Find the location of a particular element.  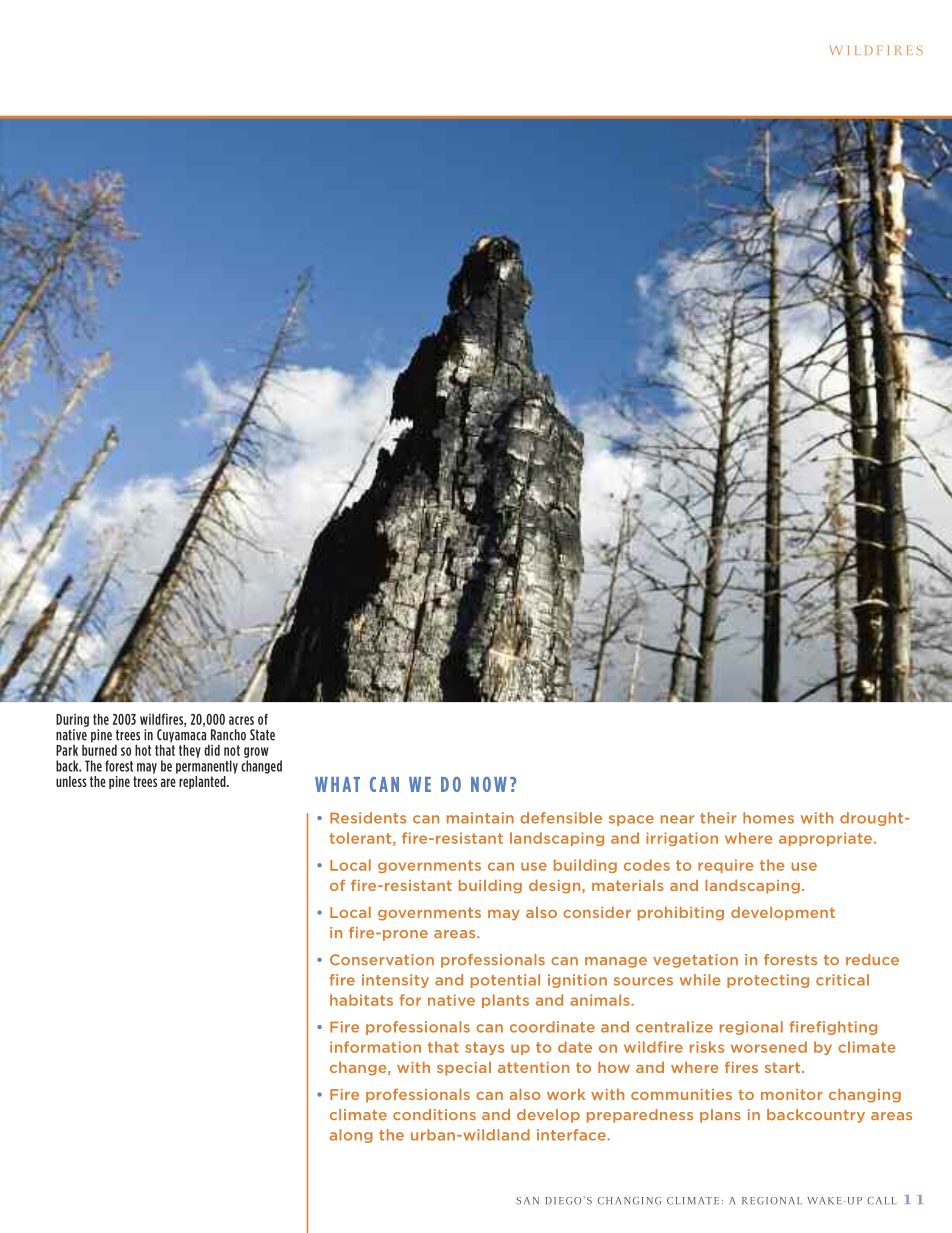

State is located at coordinates (262, 735).
